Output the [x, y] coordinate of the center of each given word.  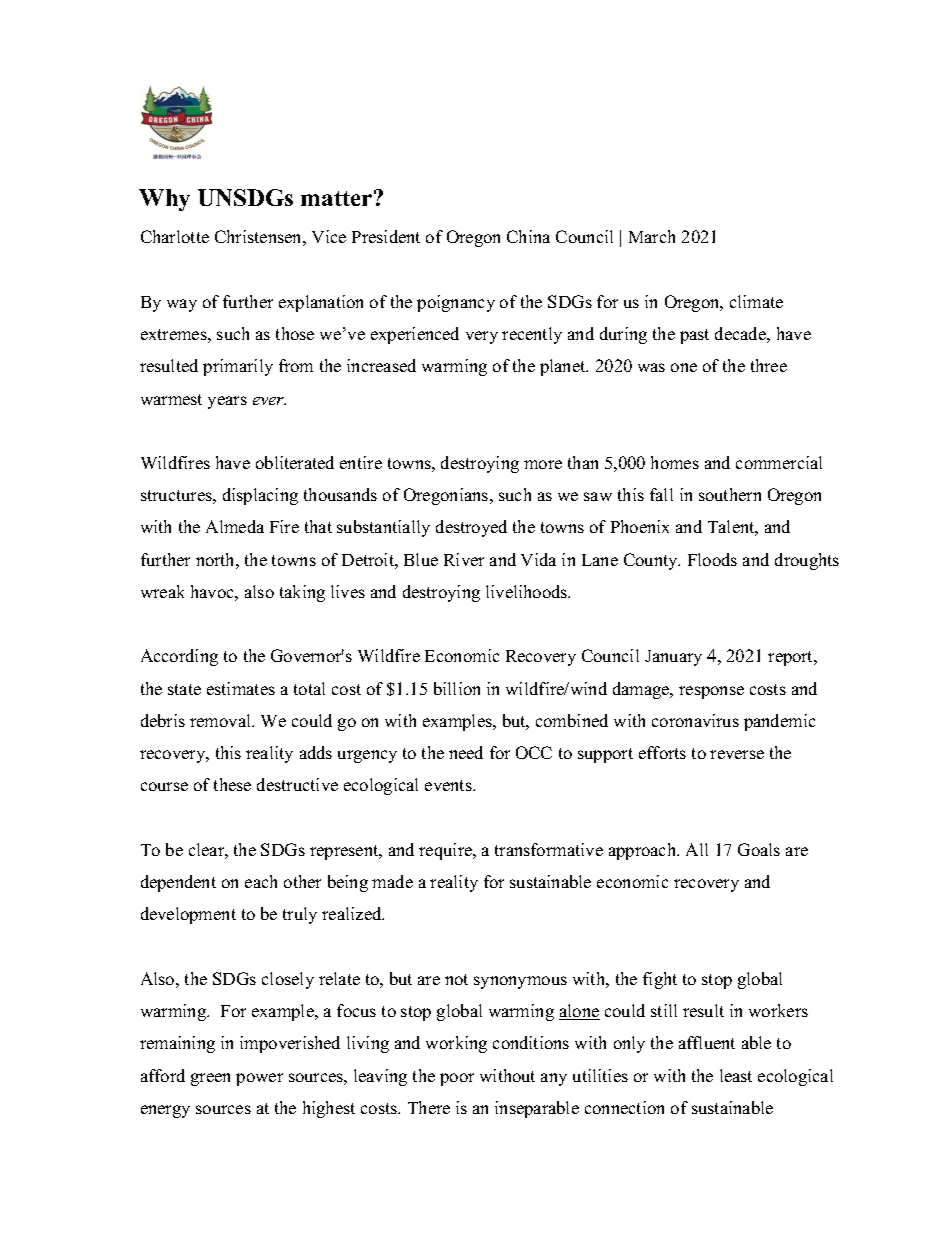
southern [730, 494]
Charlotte [175, 236]
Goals [759, 849]
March [652, 236]
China [528, 236]
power [259, 1079]
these [232, 784]
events [449, 785]
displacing [260, 496]
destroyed [471, 528]
